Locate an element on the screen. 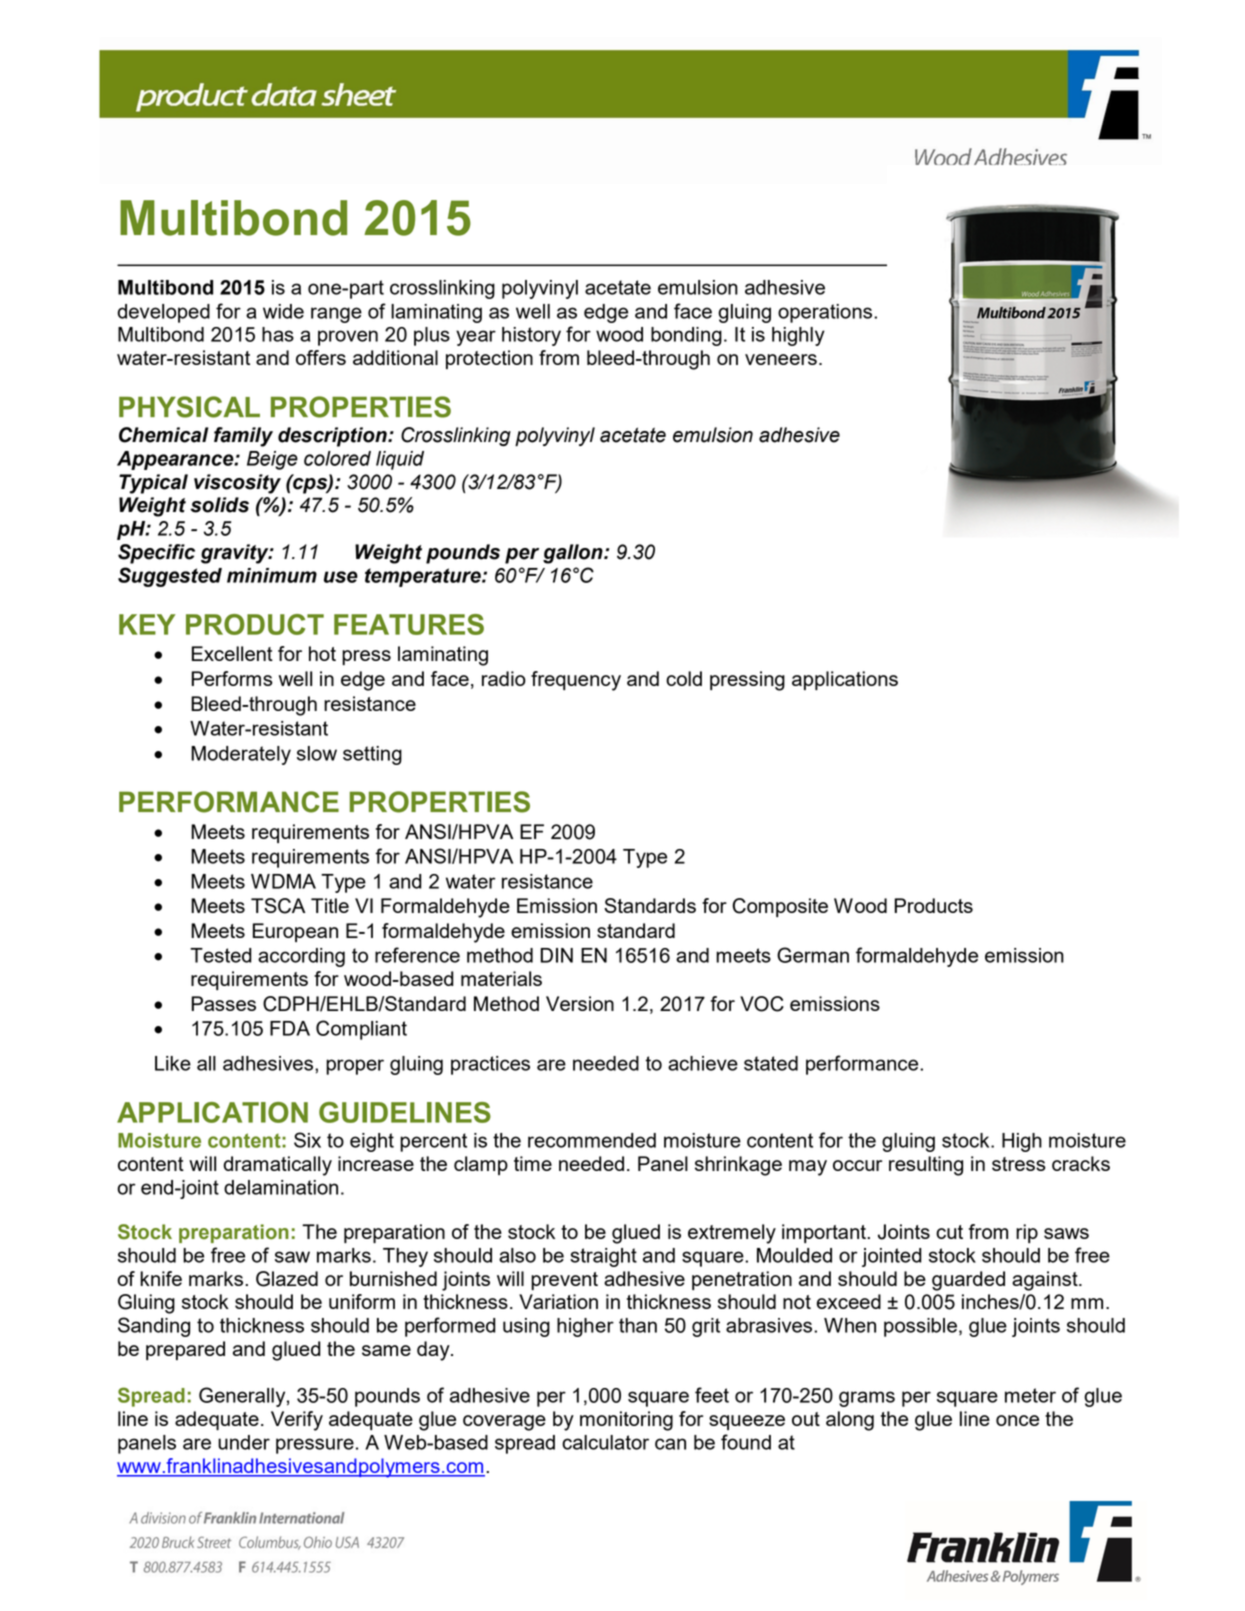  German is located at coordinates (813, 955).
